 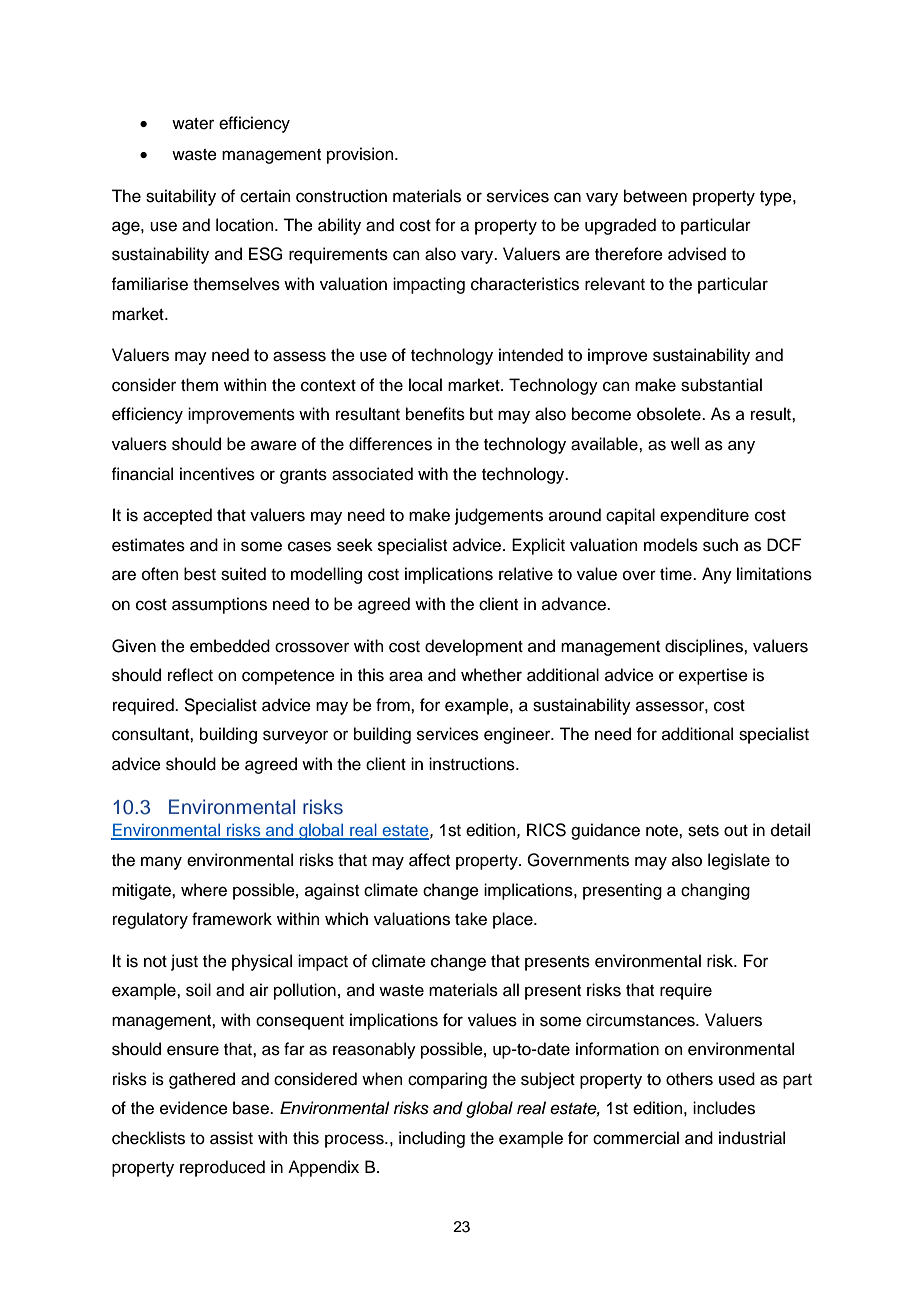 I want to click on incentives, so click(x=217, y=474).
